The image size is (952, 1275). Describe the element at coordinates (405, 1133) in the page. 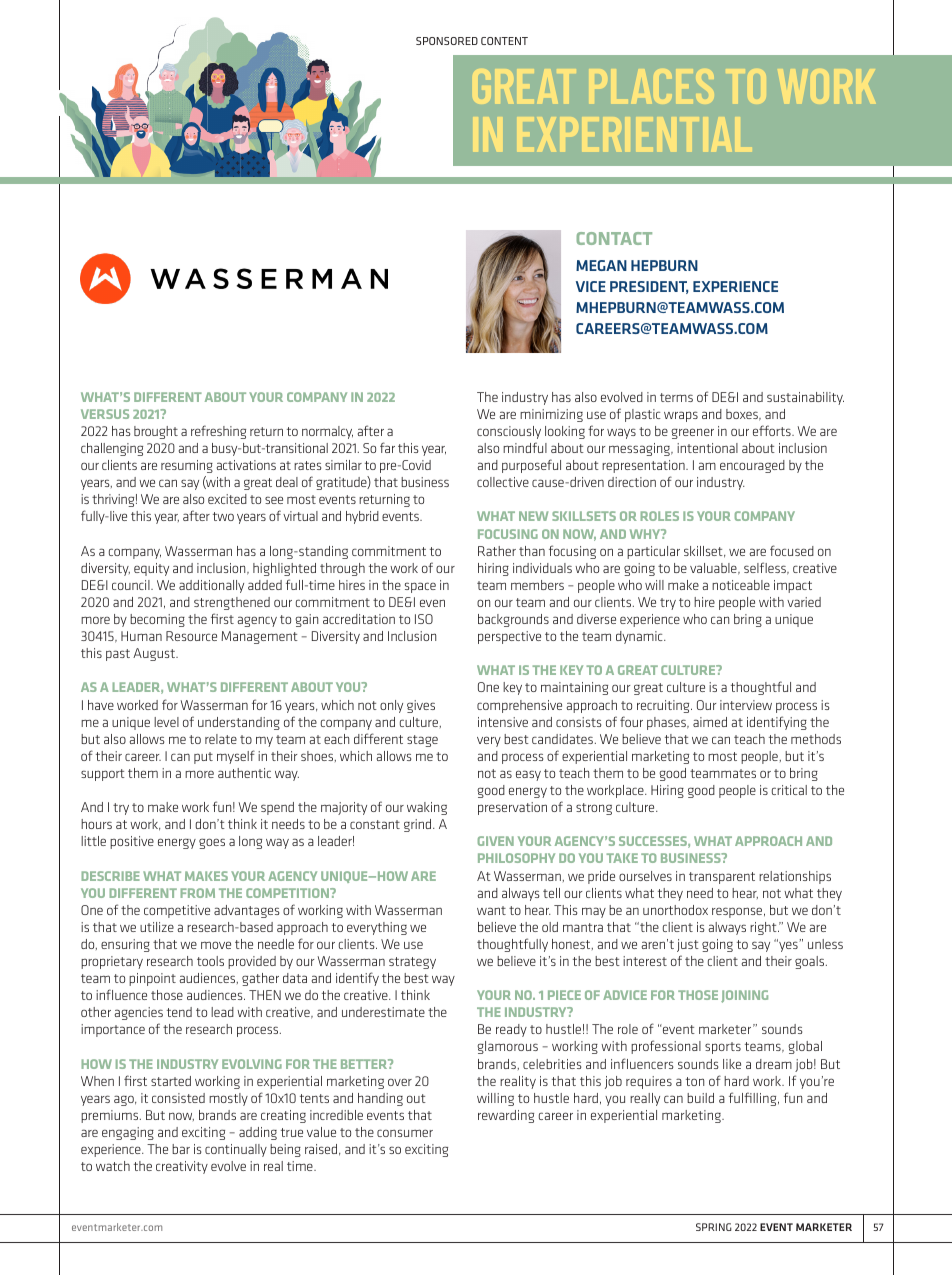

I see `consumer` at that location.
